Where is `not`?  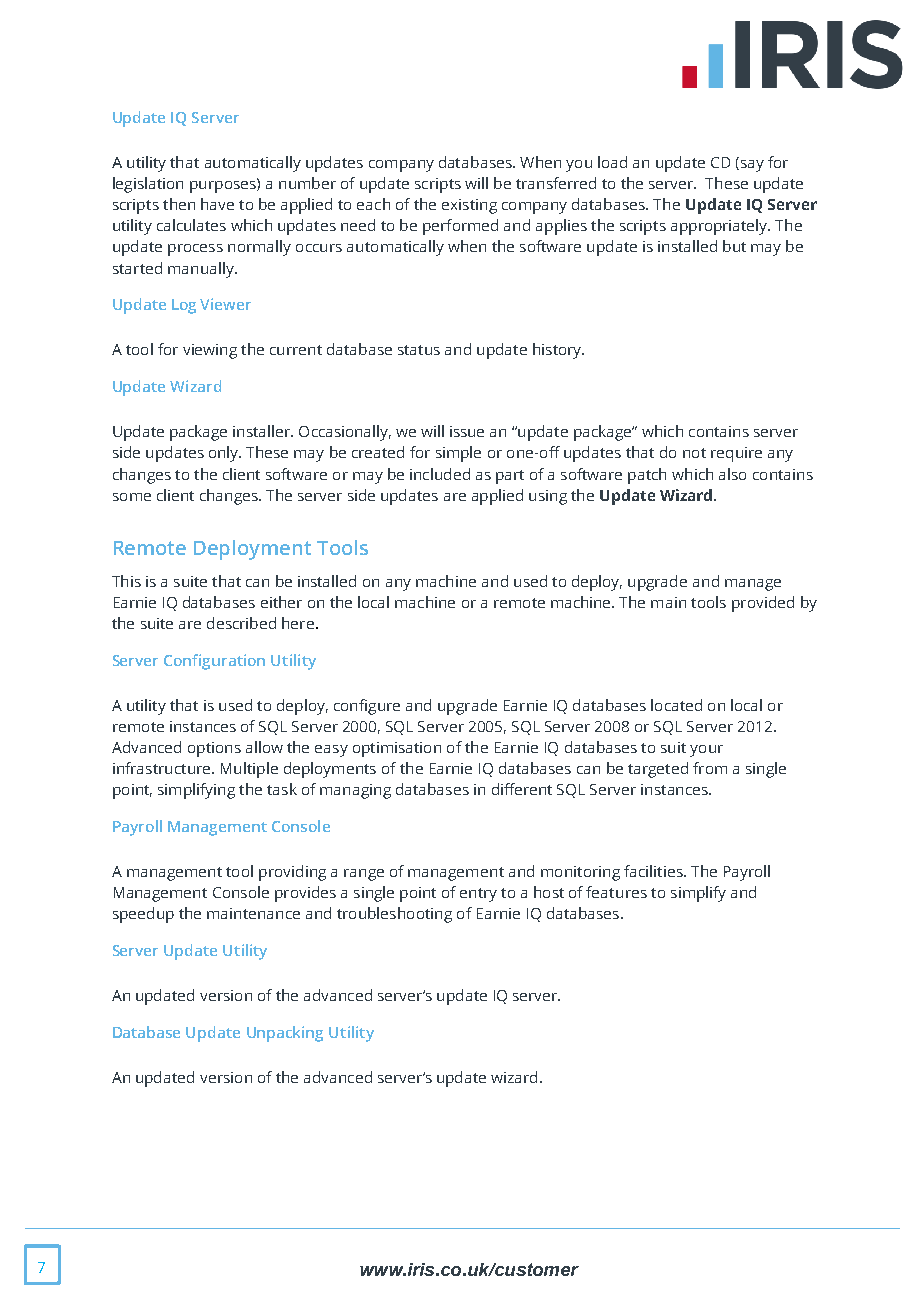 not is located at coordinates (694, 453).
